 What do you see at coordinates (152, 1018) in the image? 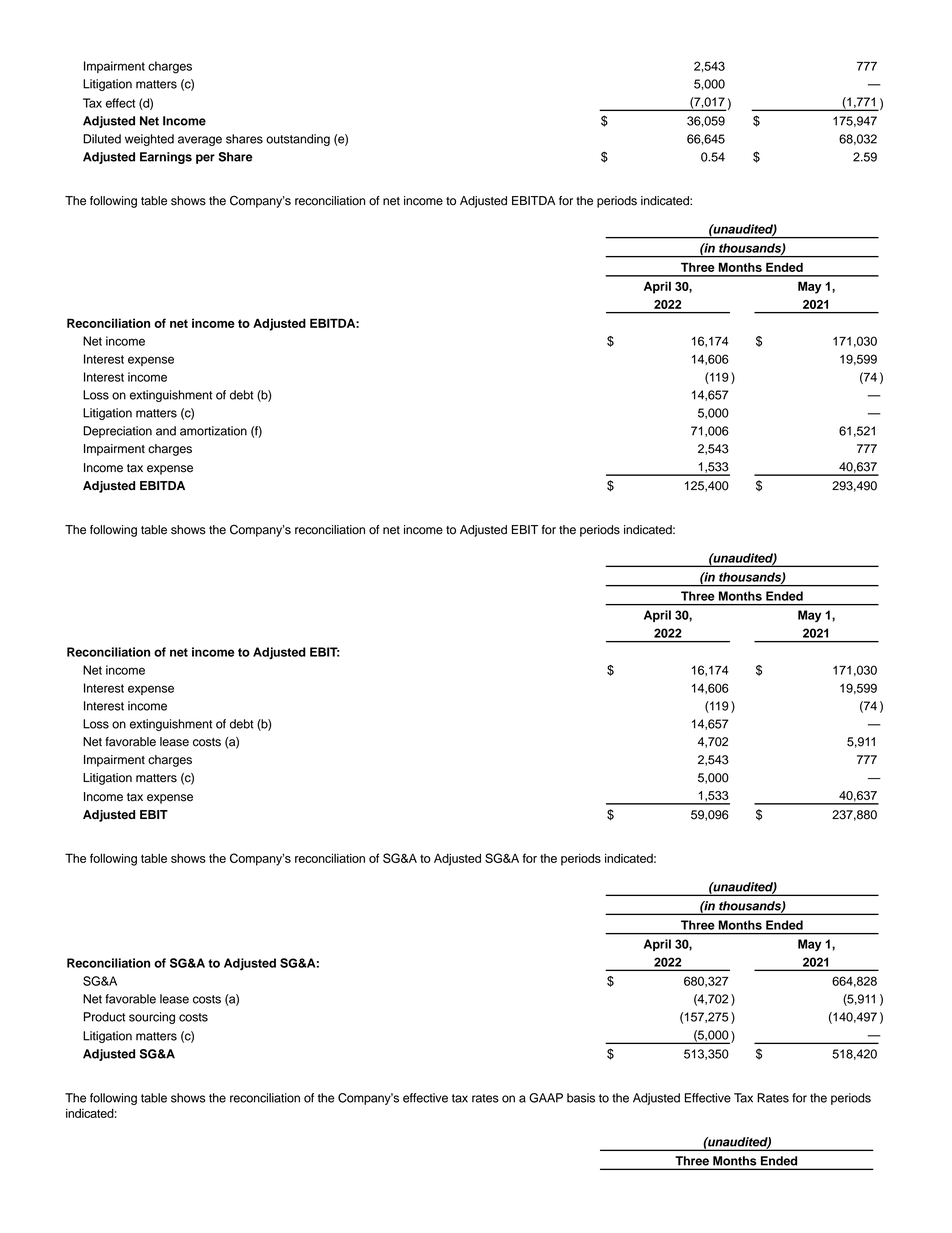
I see `sourcing` at bounding box center [152, 1018].
